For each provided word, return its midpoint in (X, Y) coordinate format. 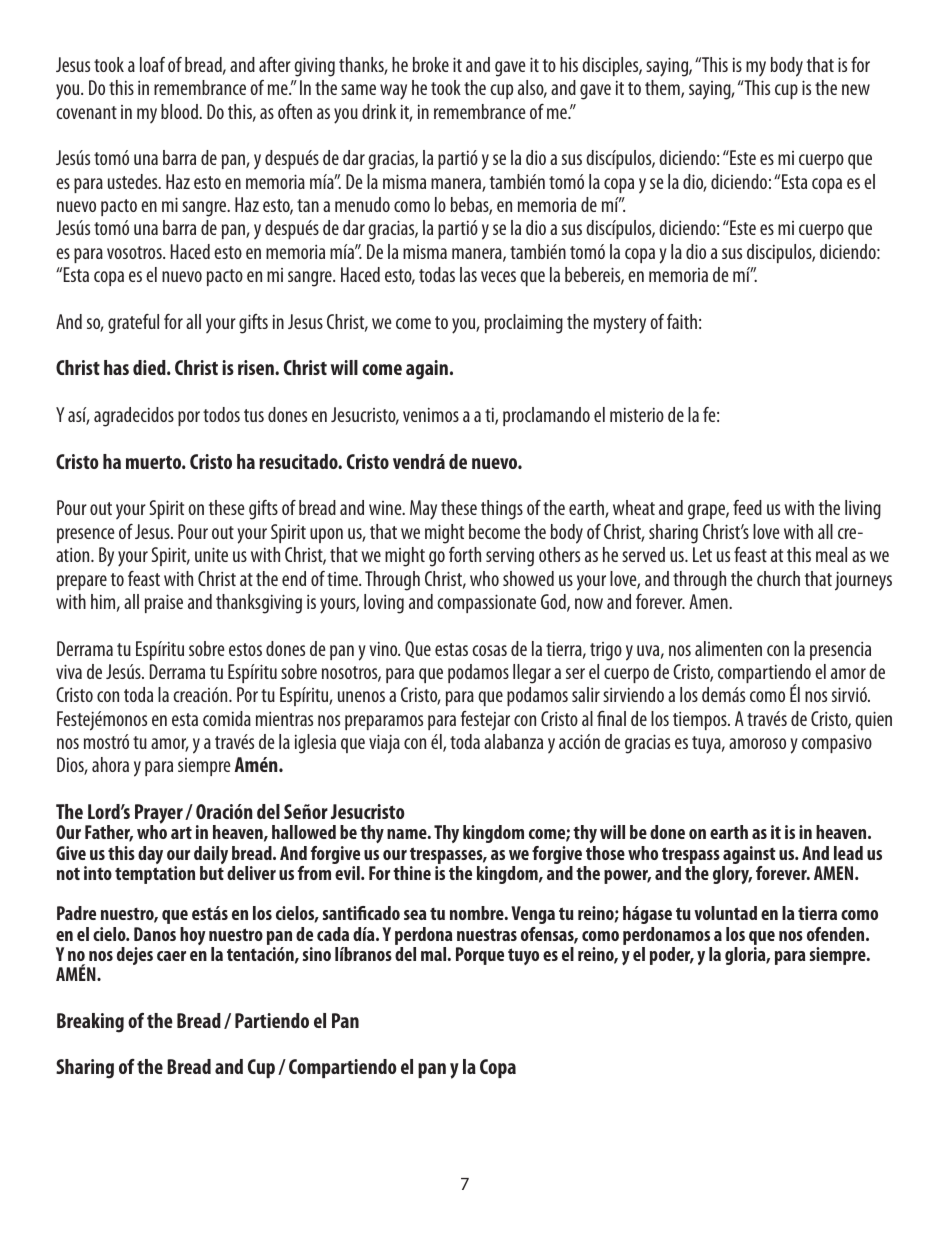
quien (873, 720)
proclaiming (524, 324)
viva (69, 671)
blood (180, 111)
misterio (637, 414)
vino (385, 648)
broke (431, 64)
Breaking (90, 1023)
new (856, 89)
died (150, 367)
